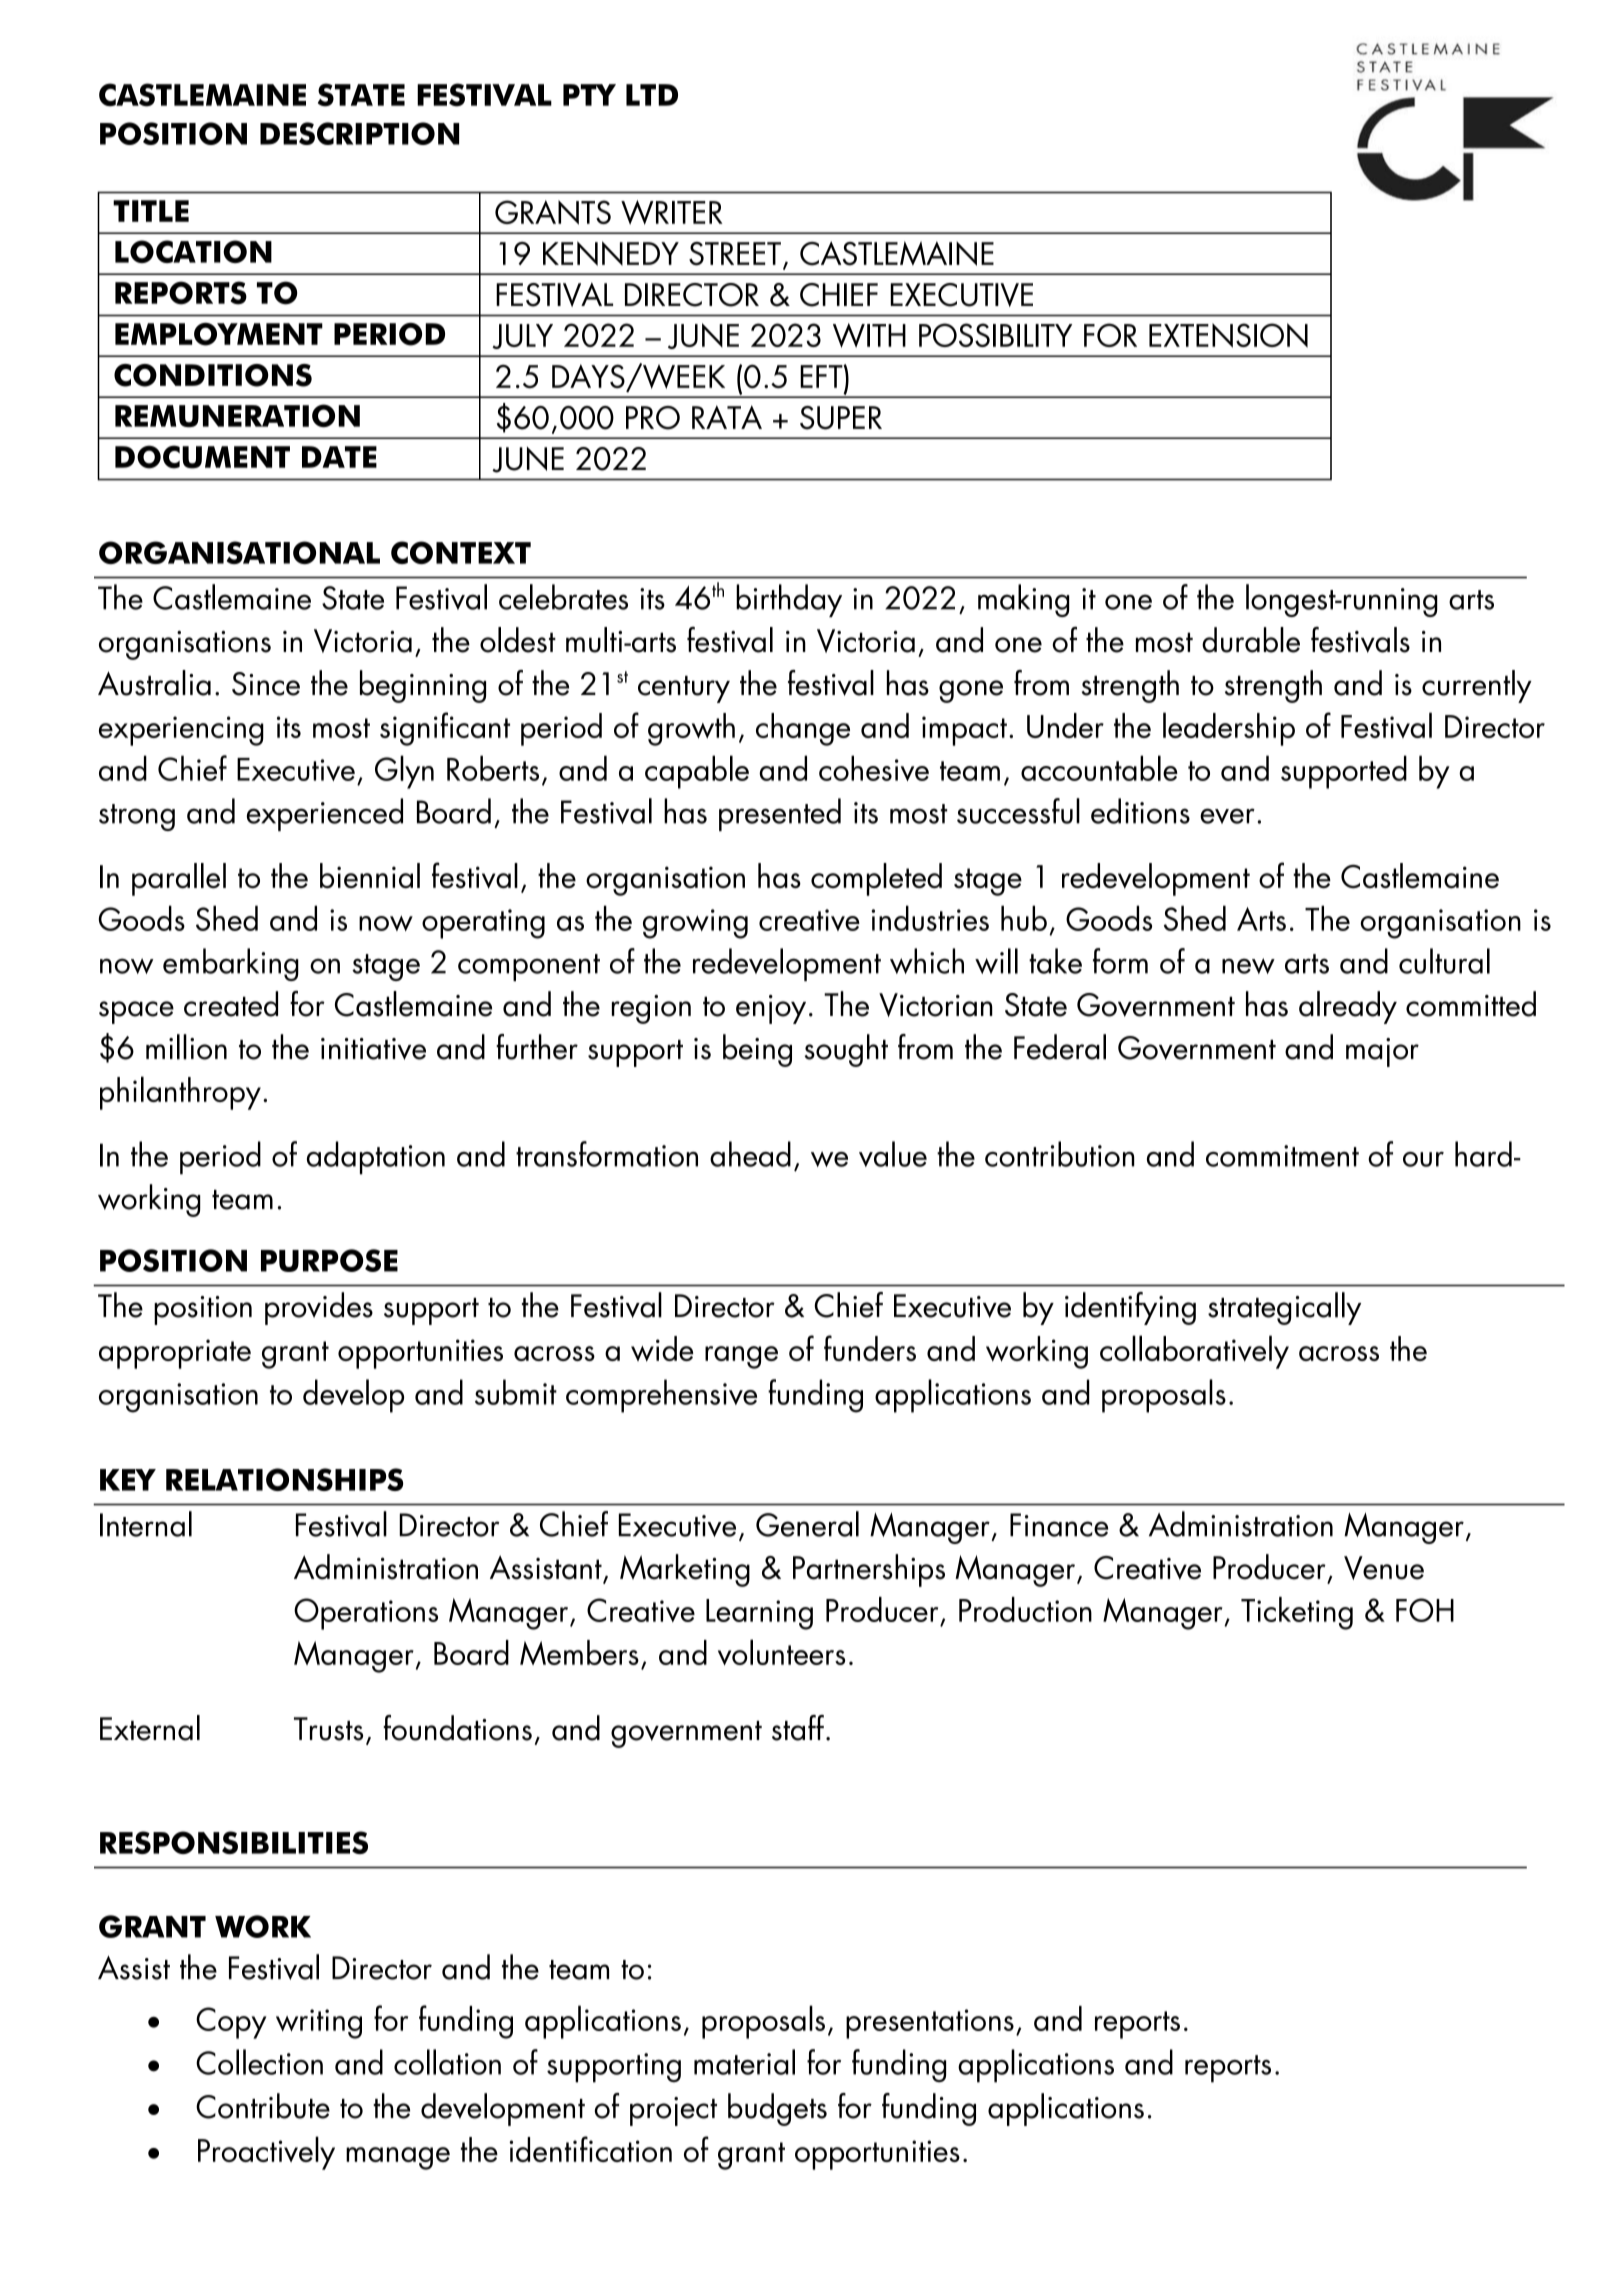 The image size is (1618, 2288). What do you see at coordinates (930, 2024) in the document?
I see `presentations` at bounding box center [930, 2024].
